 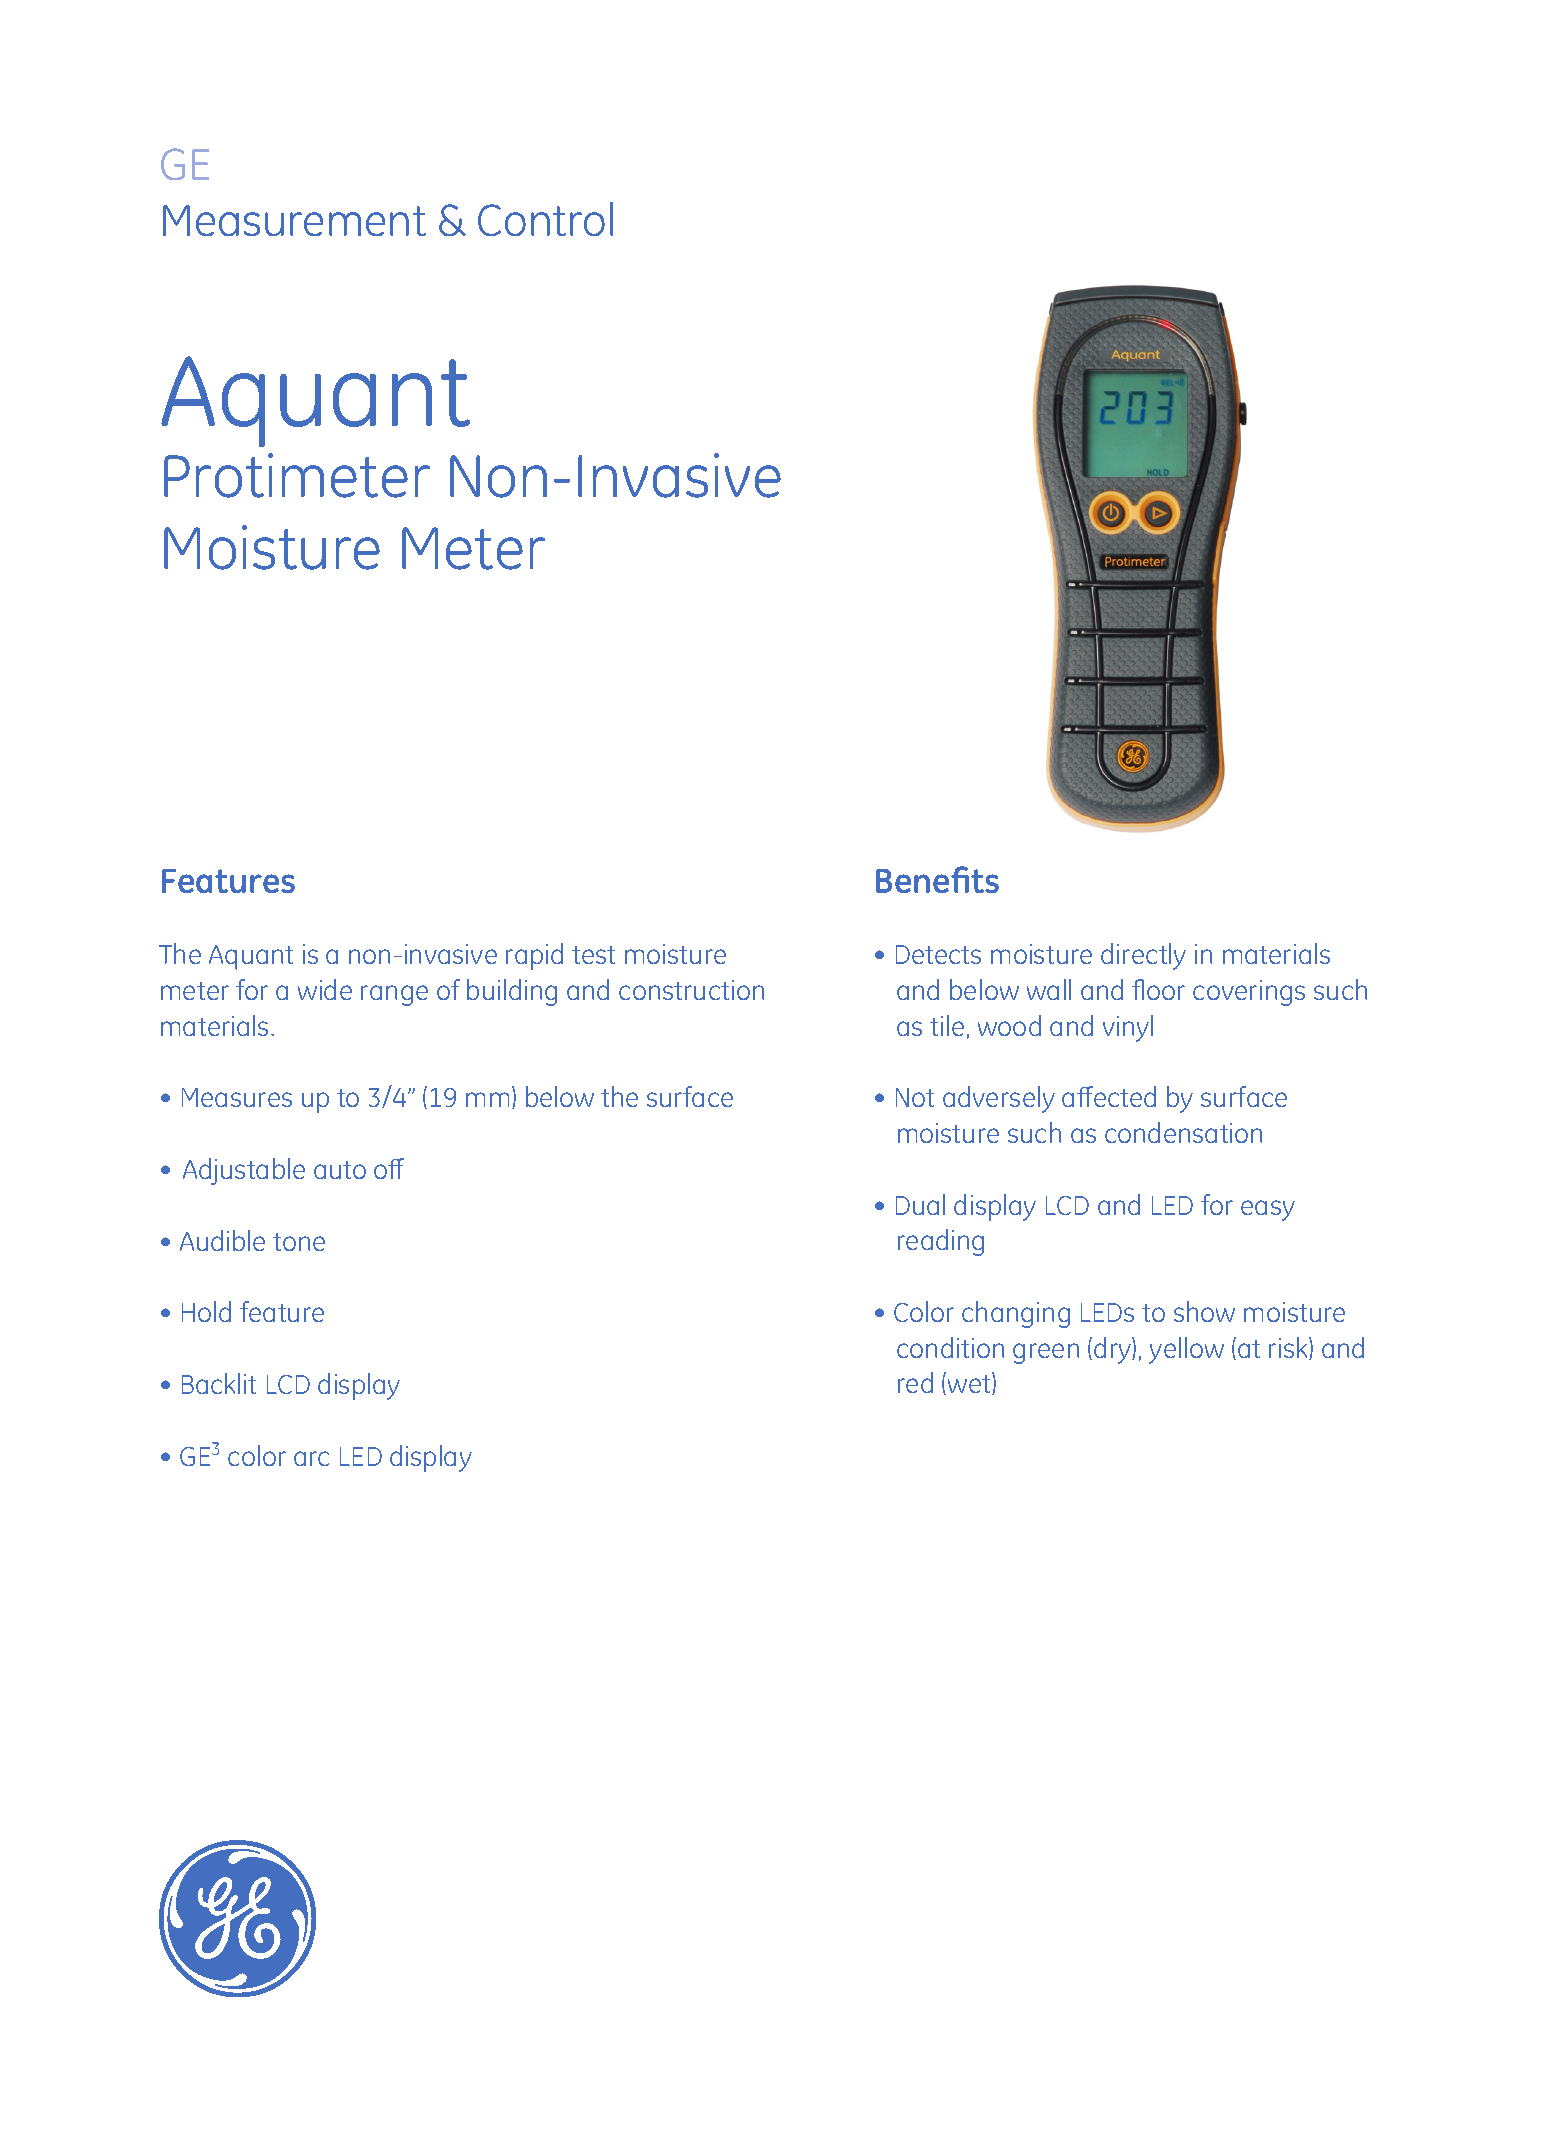 I want to click on directly, so click(x=1143, y=956).
